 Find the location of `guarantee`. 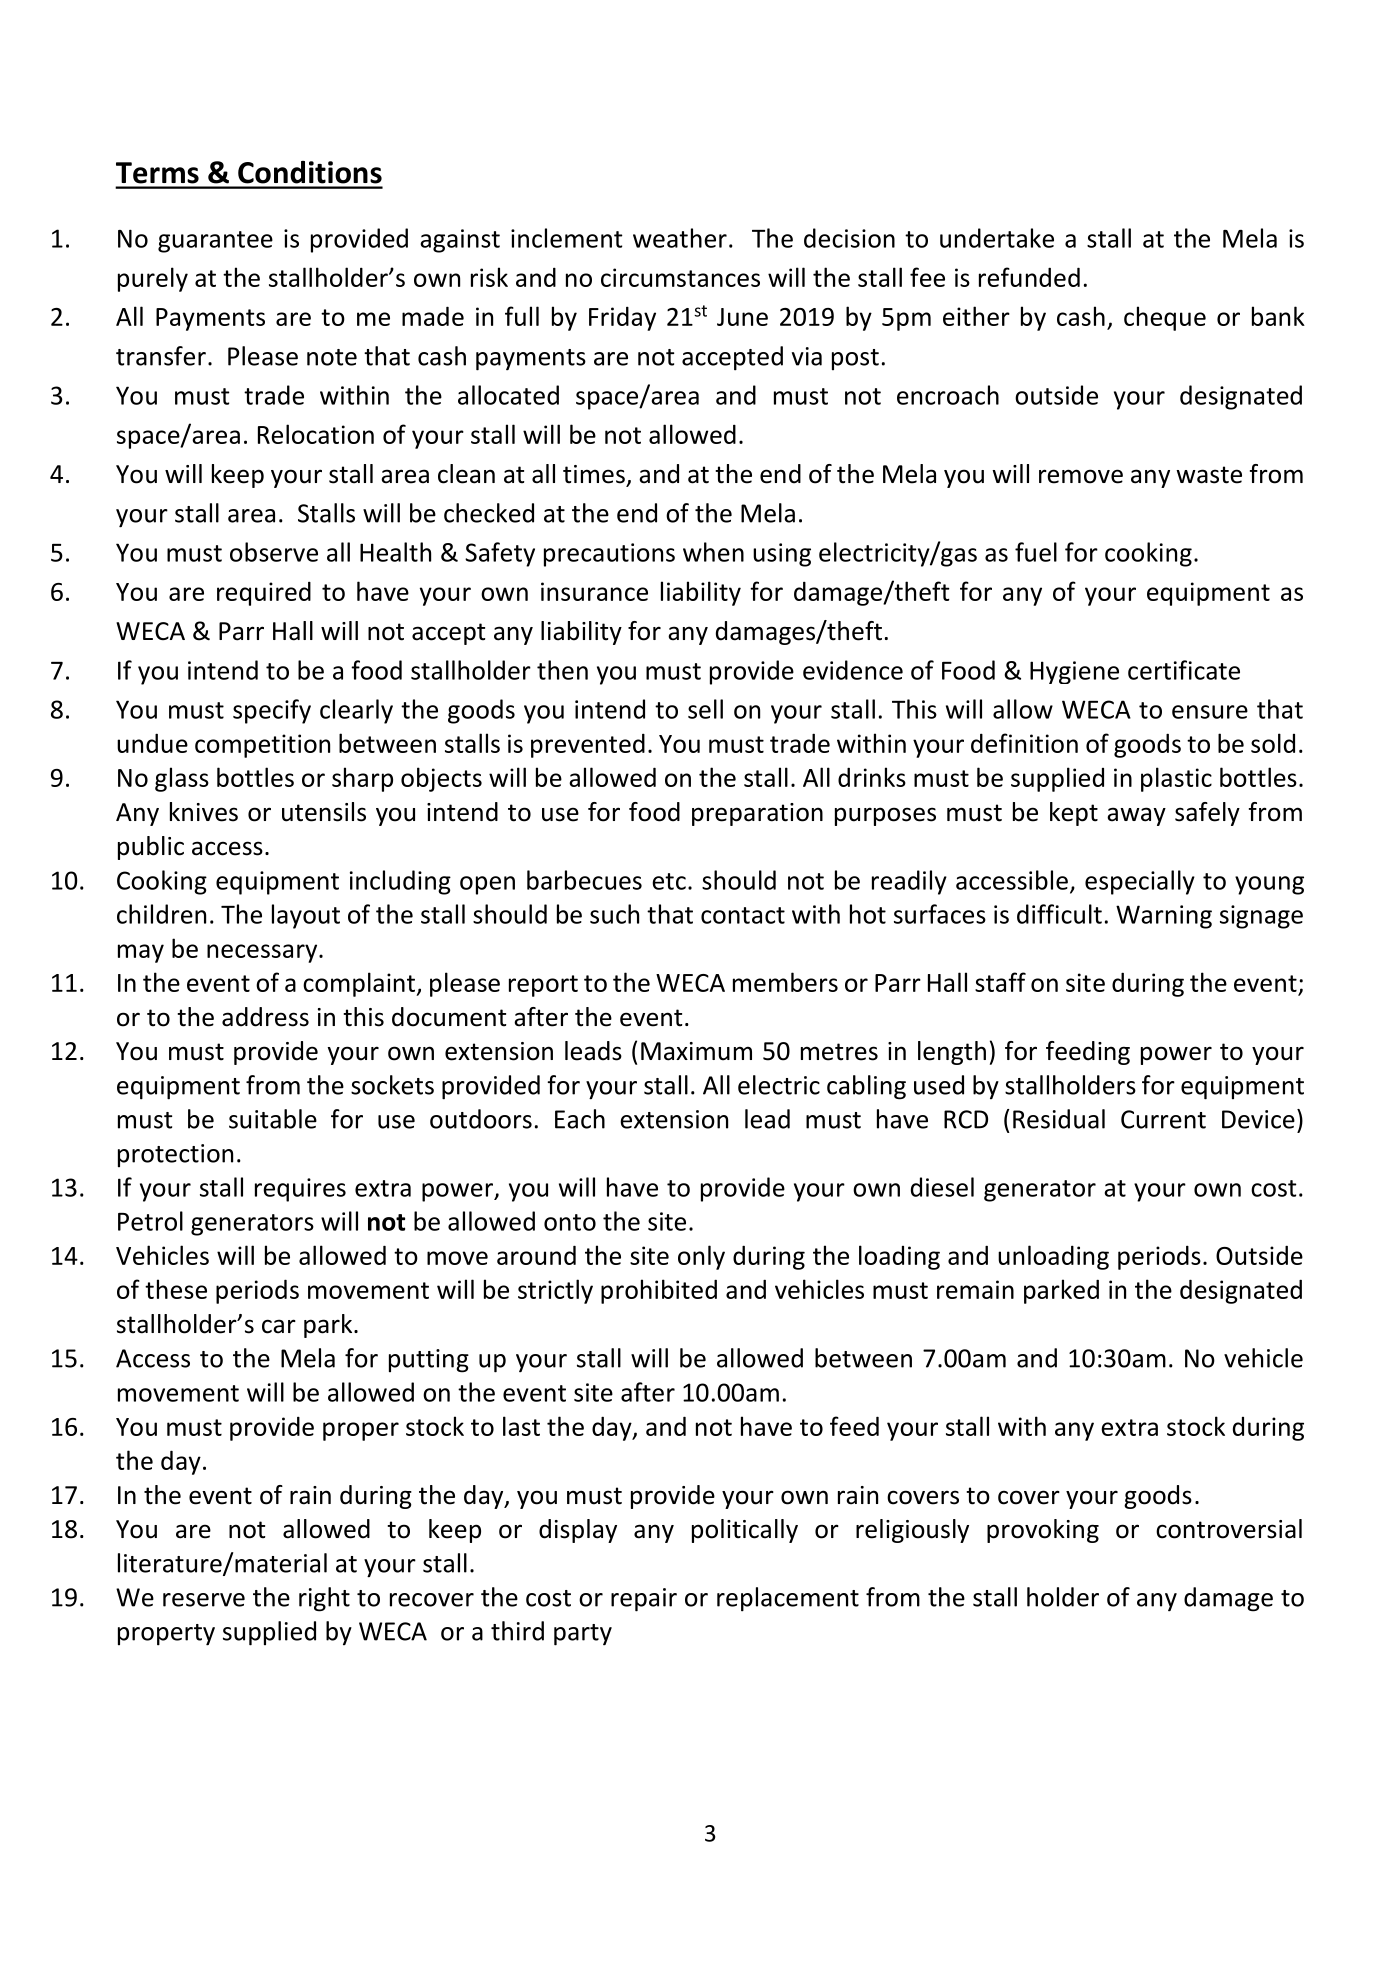

guarantee is located at coordinates (215, 242).
